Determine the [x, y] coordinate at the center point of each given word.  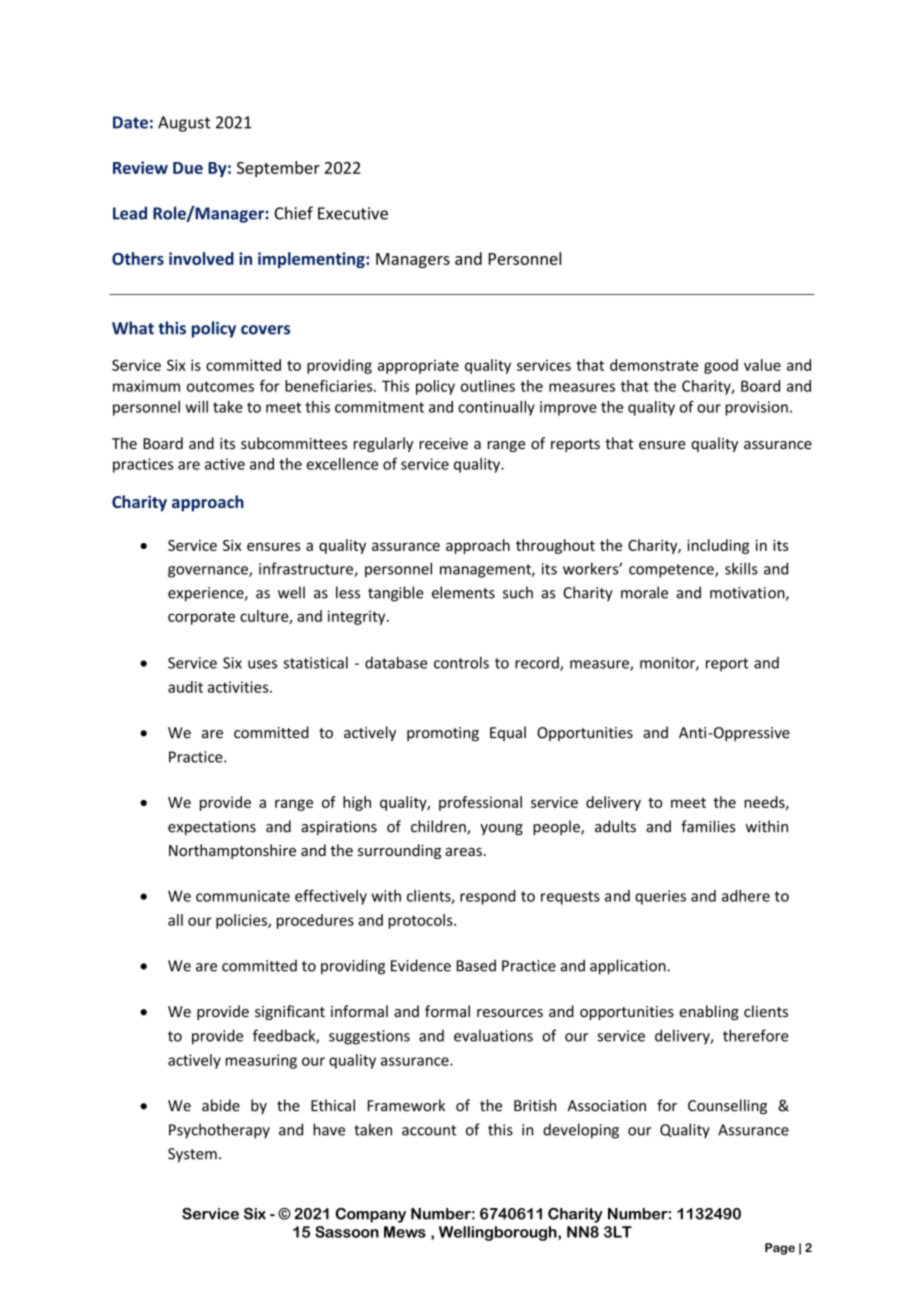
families [708, 826]
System [192, 1155]
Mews [405, 1232]
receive [443, 444]
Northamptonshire [232, 851]
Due [188, 168]
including [718, 546]
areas [463, 852]
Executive [353, 213]
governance [209, 572]
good [721, 366]
